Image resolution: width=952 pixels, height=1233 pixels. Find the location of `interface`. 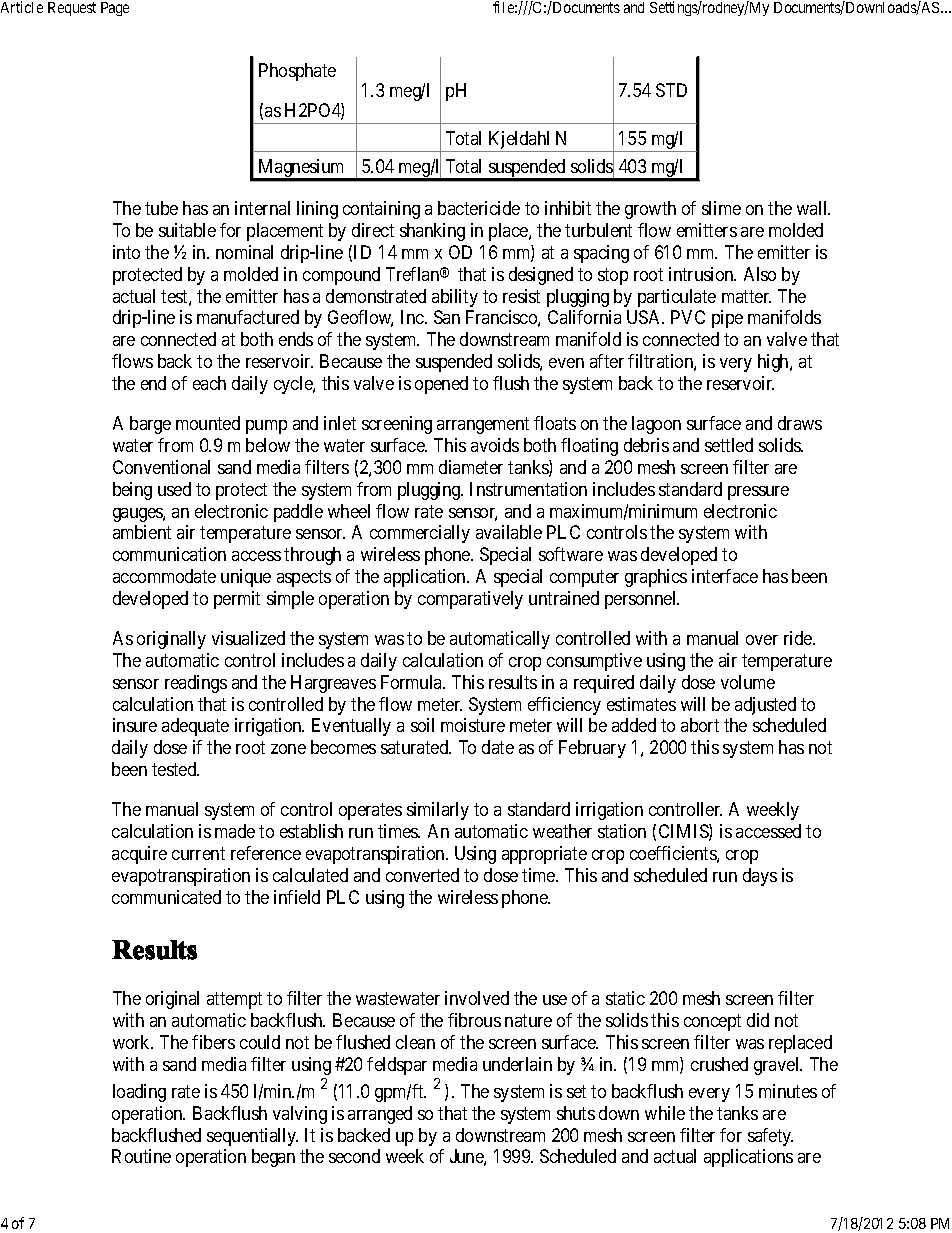

interface is located at coordinates (725, 576).
